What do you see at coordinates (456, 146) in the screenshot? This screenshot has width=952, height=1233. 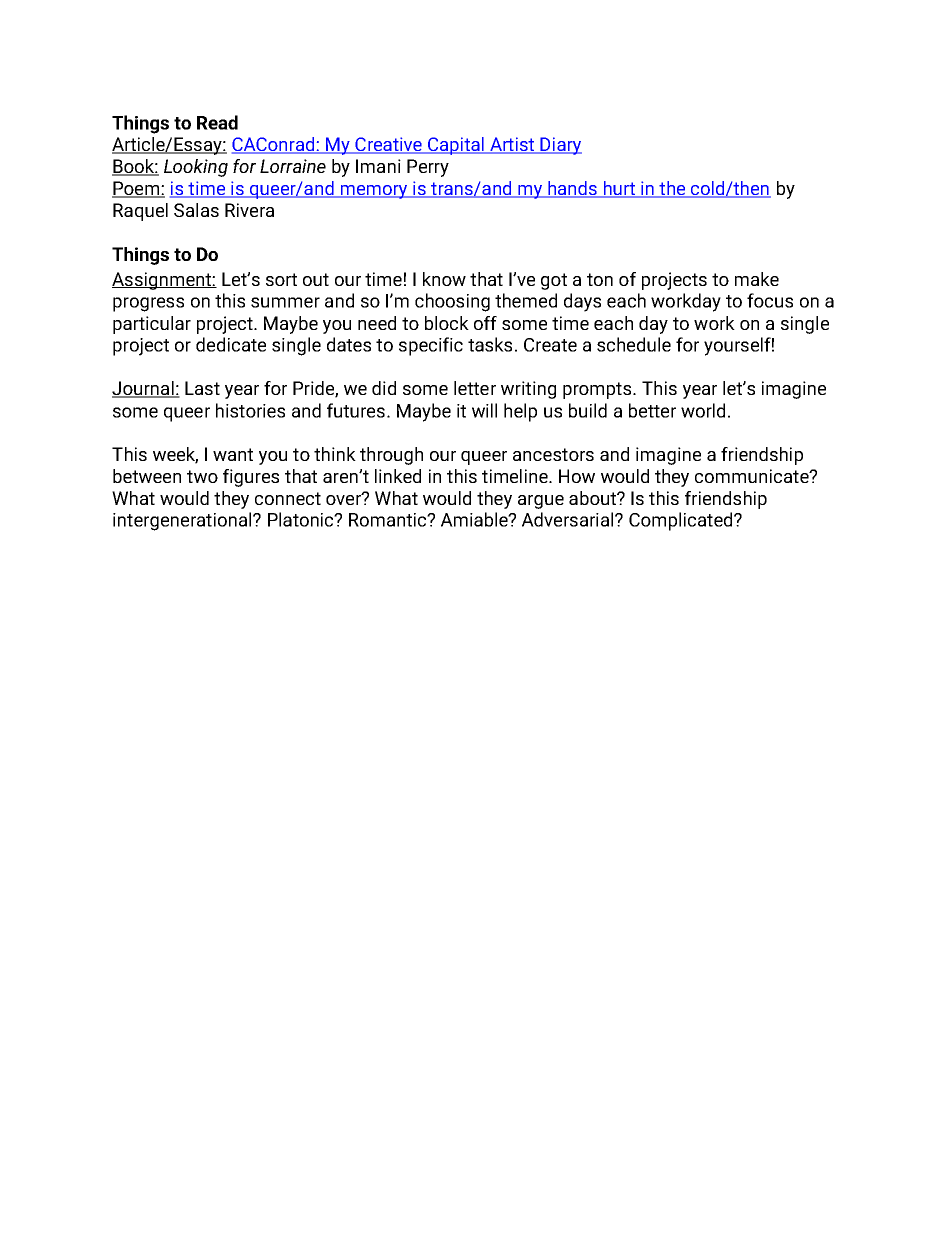 I see `Capital` at bounding box center [456, 146].
